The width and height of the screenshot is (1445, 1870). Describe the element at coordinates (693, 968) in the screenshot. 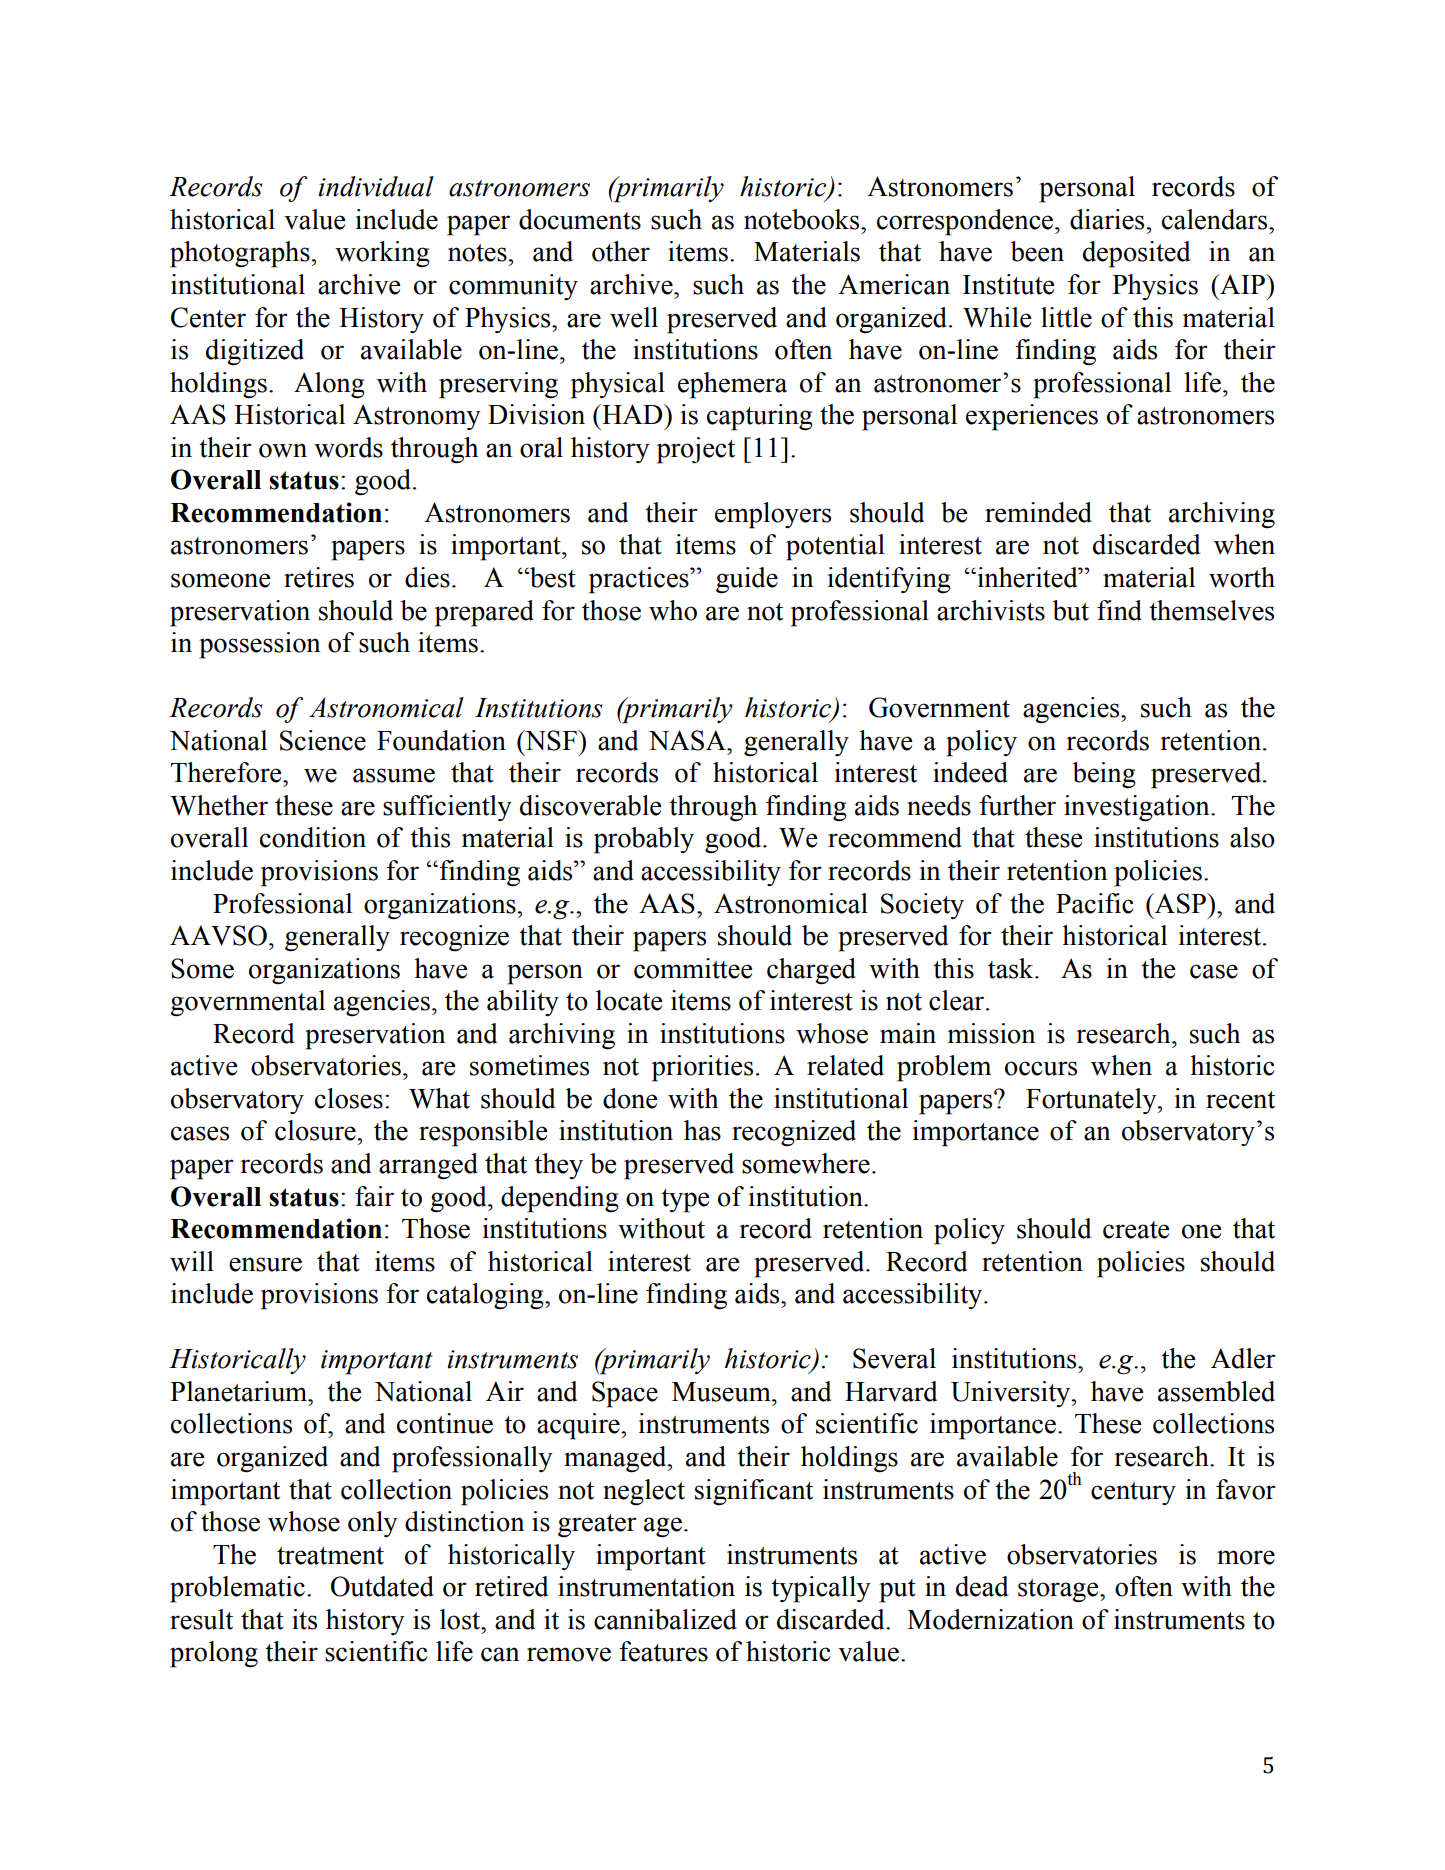

I see `committee` at that location.
